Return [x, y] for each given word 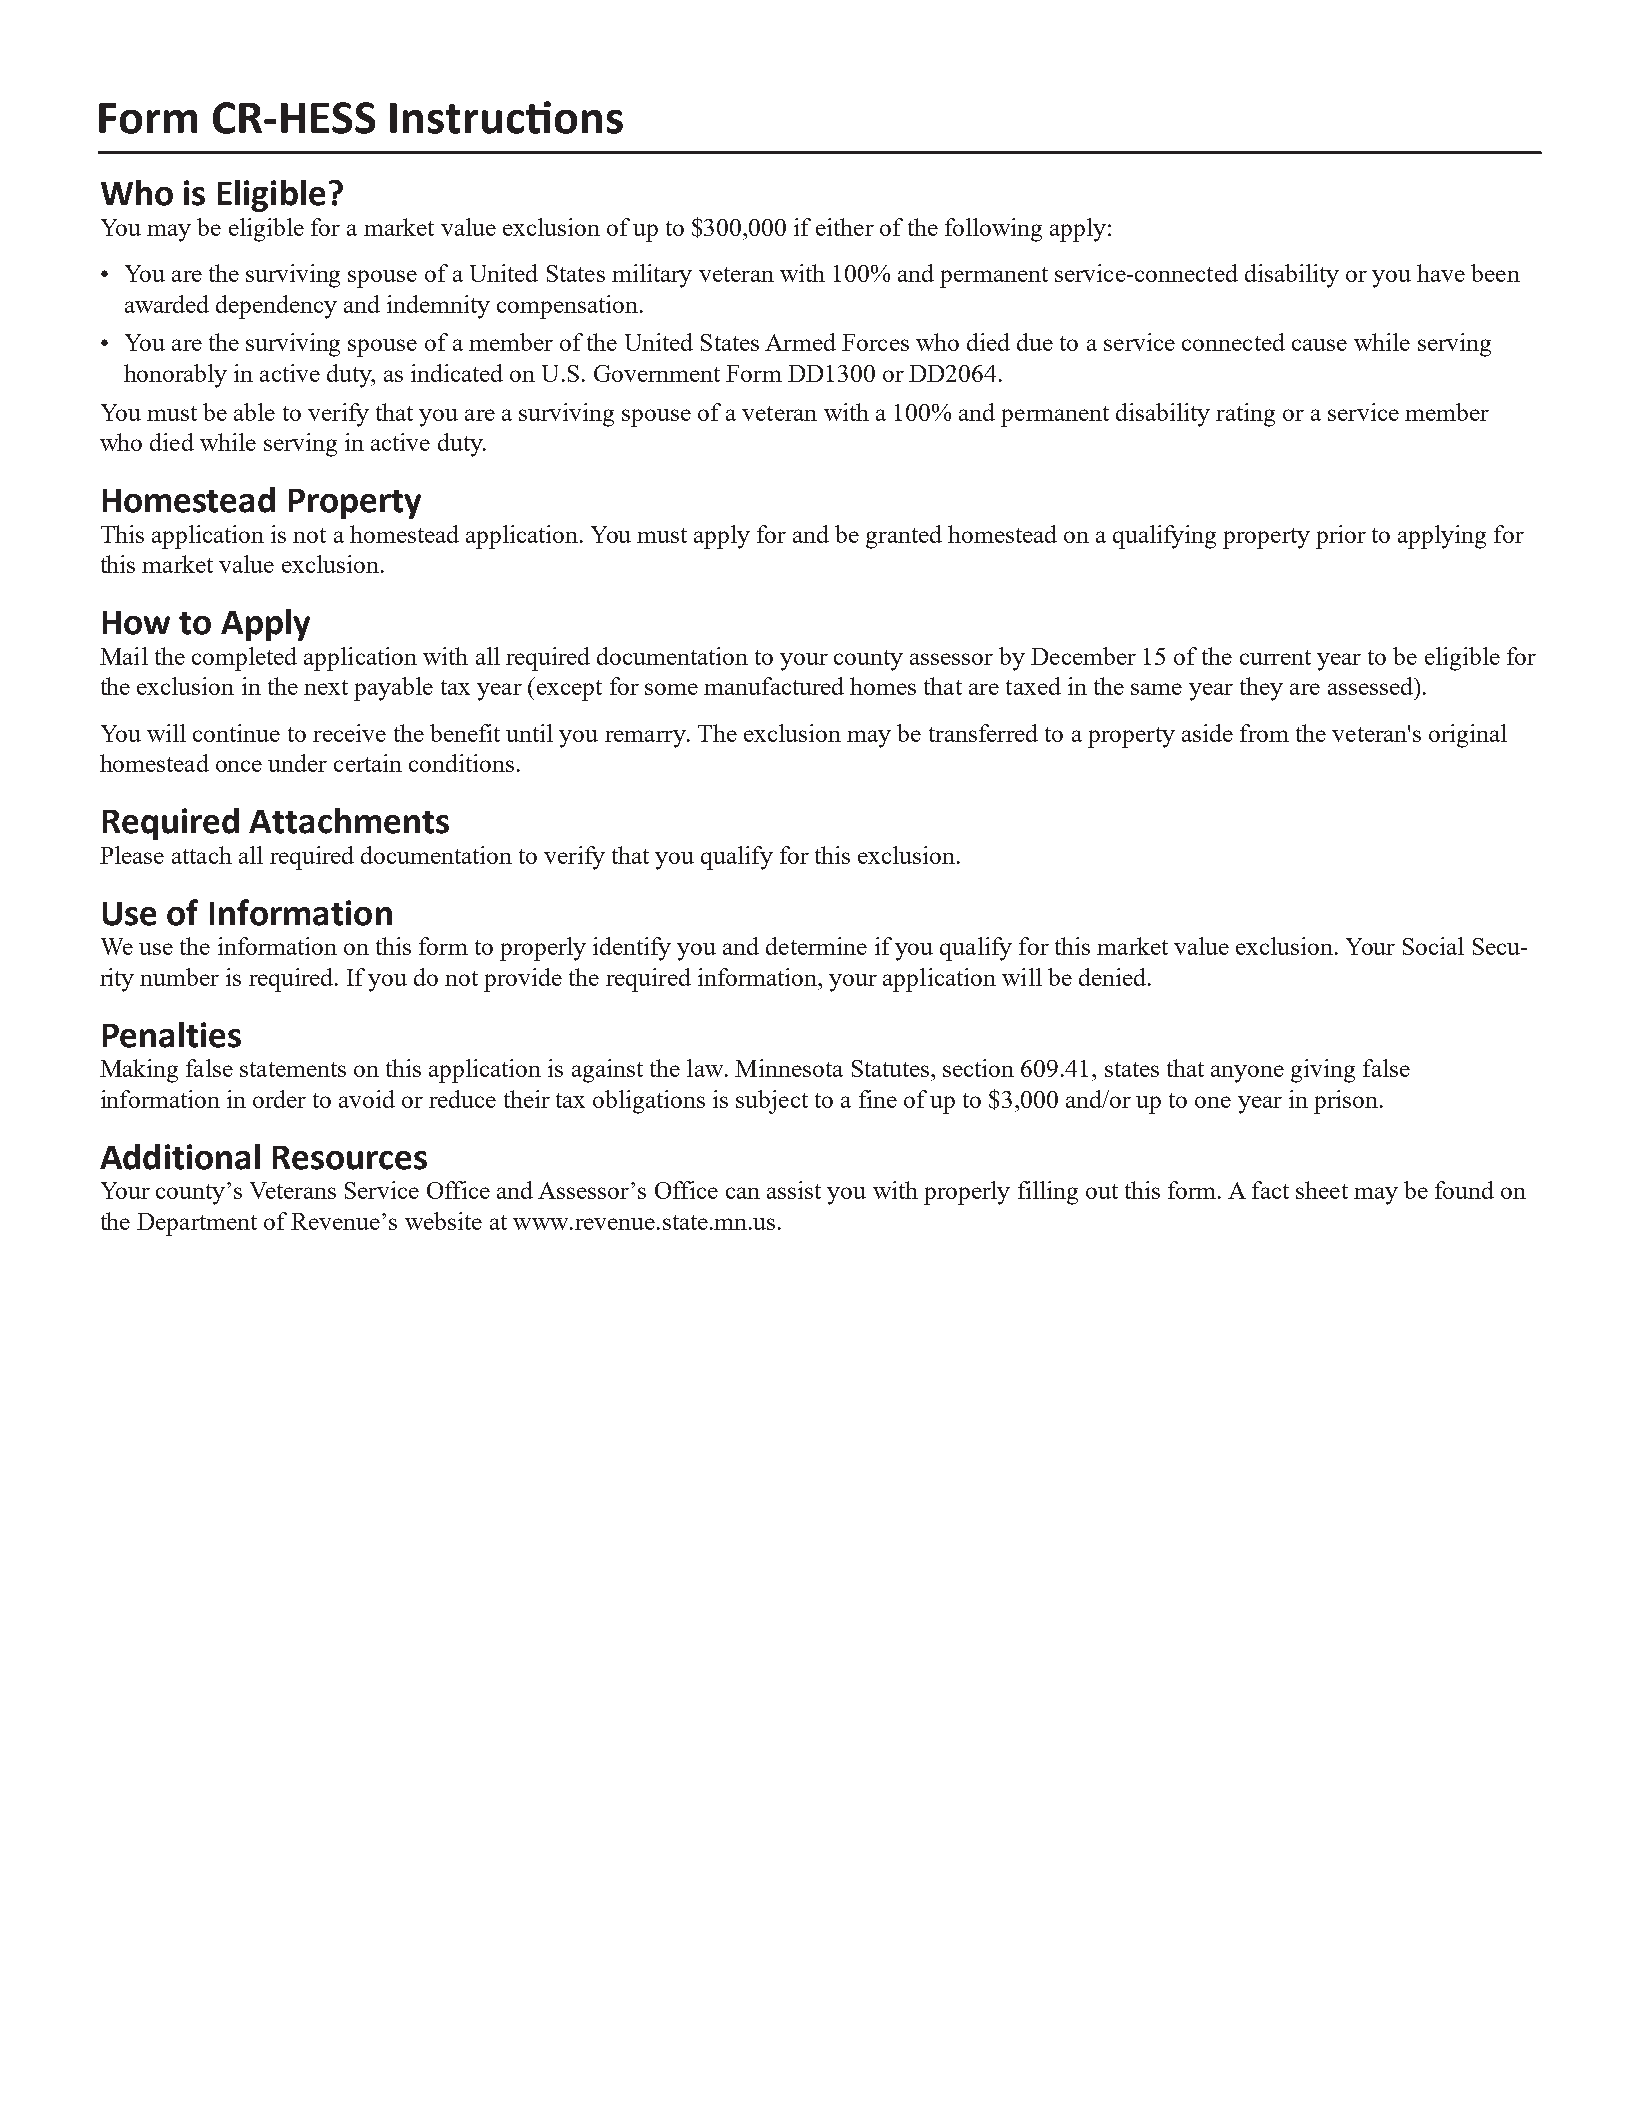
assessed [1371, 686]
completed [244, 659]
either [845, 227]
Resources [350, 1158]
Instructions [506, 117]
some [671, 689]
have [1441, 273]
